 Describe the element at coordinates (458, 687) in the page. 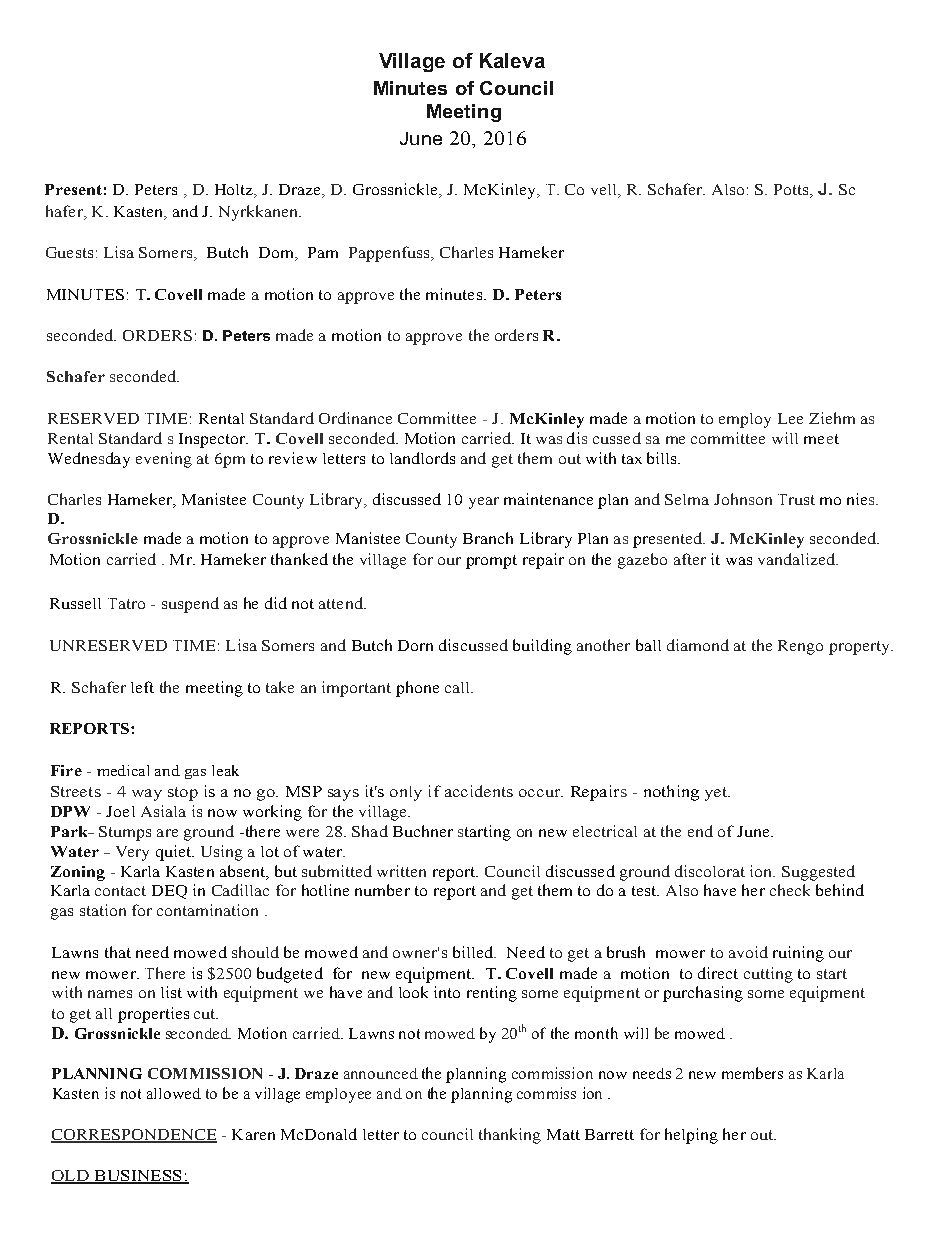

I see `call` at that location.
